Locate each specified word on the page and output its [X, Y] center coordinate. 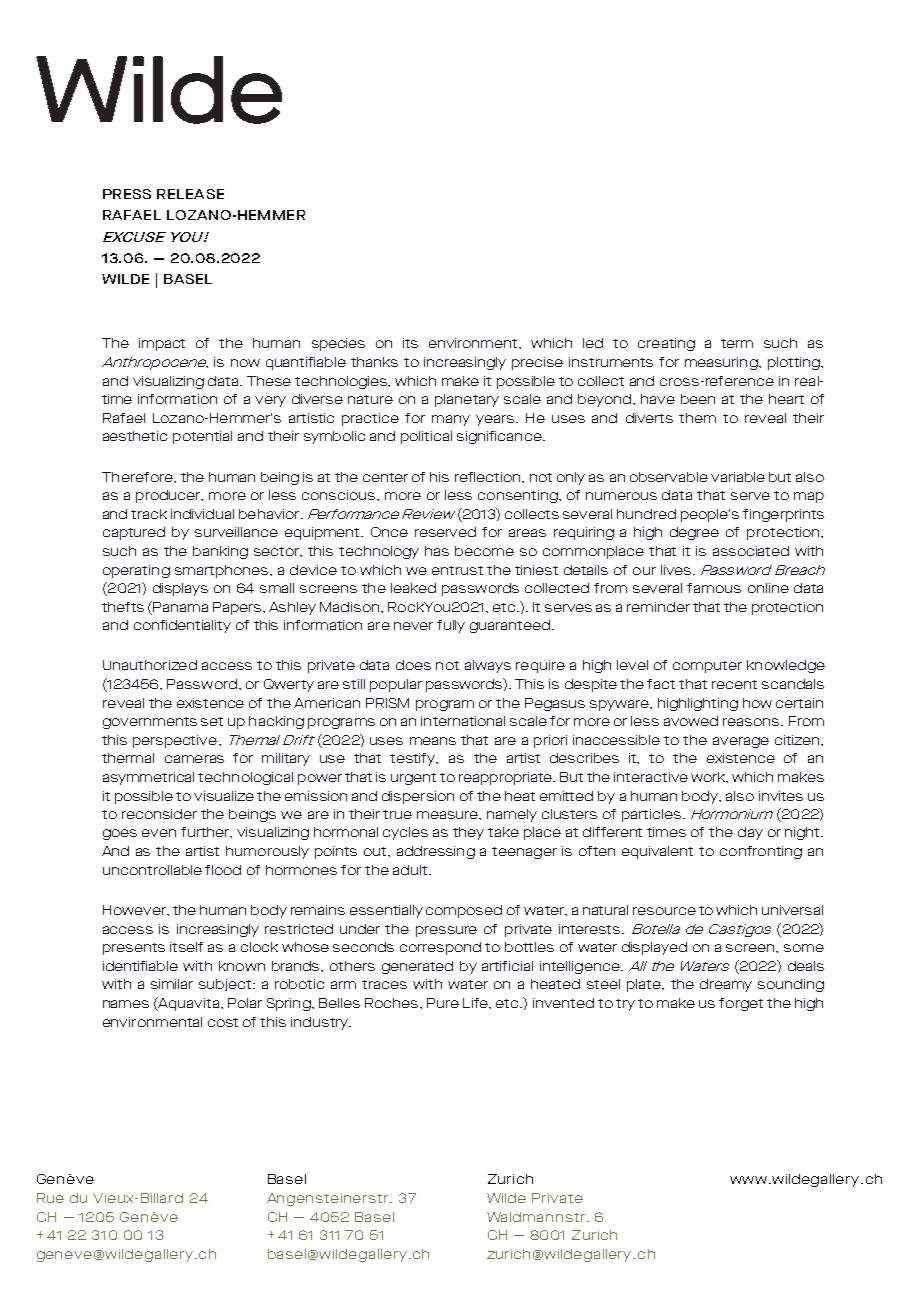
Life [476, 1003]
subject [227, 985]
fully [451, 626]
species [338, 344]
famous [714, 588]
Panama [180, 607]
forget [741, 1004]
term [737, 343]
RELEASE [190, 194]
